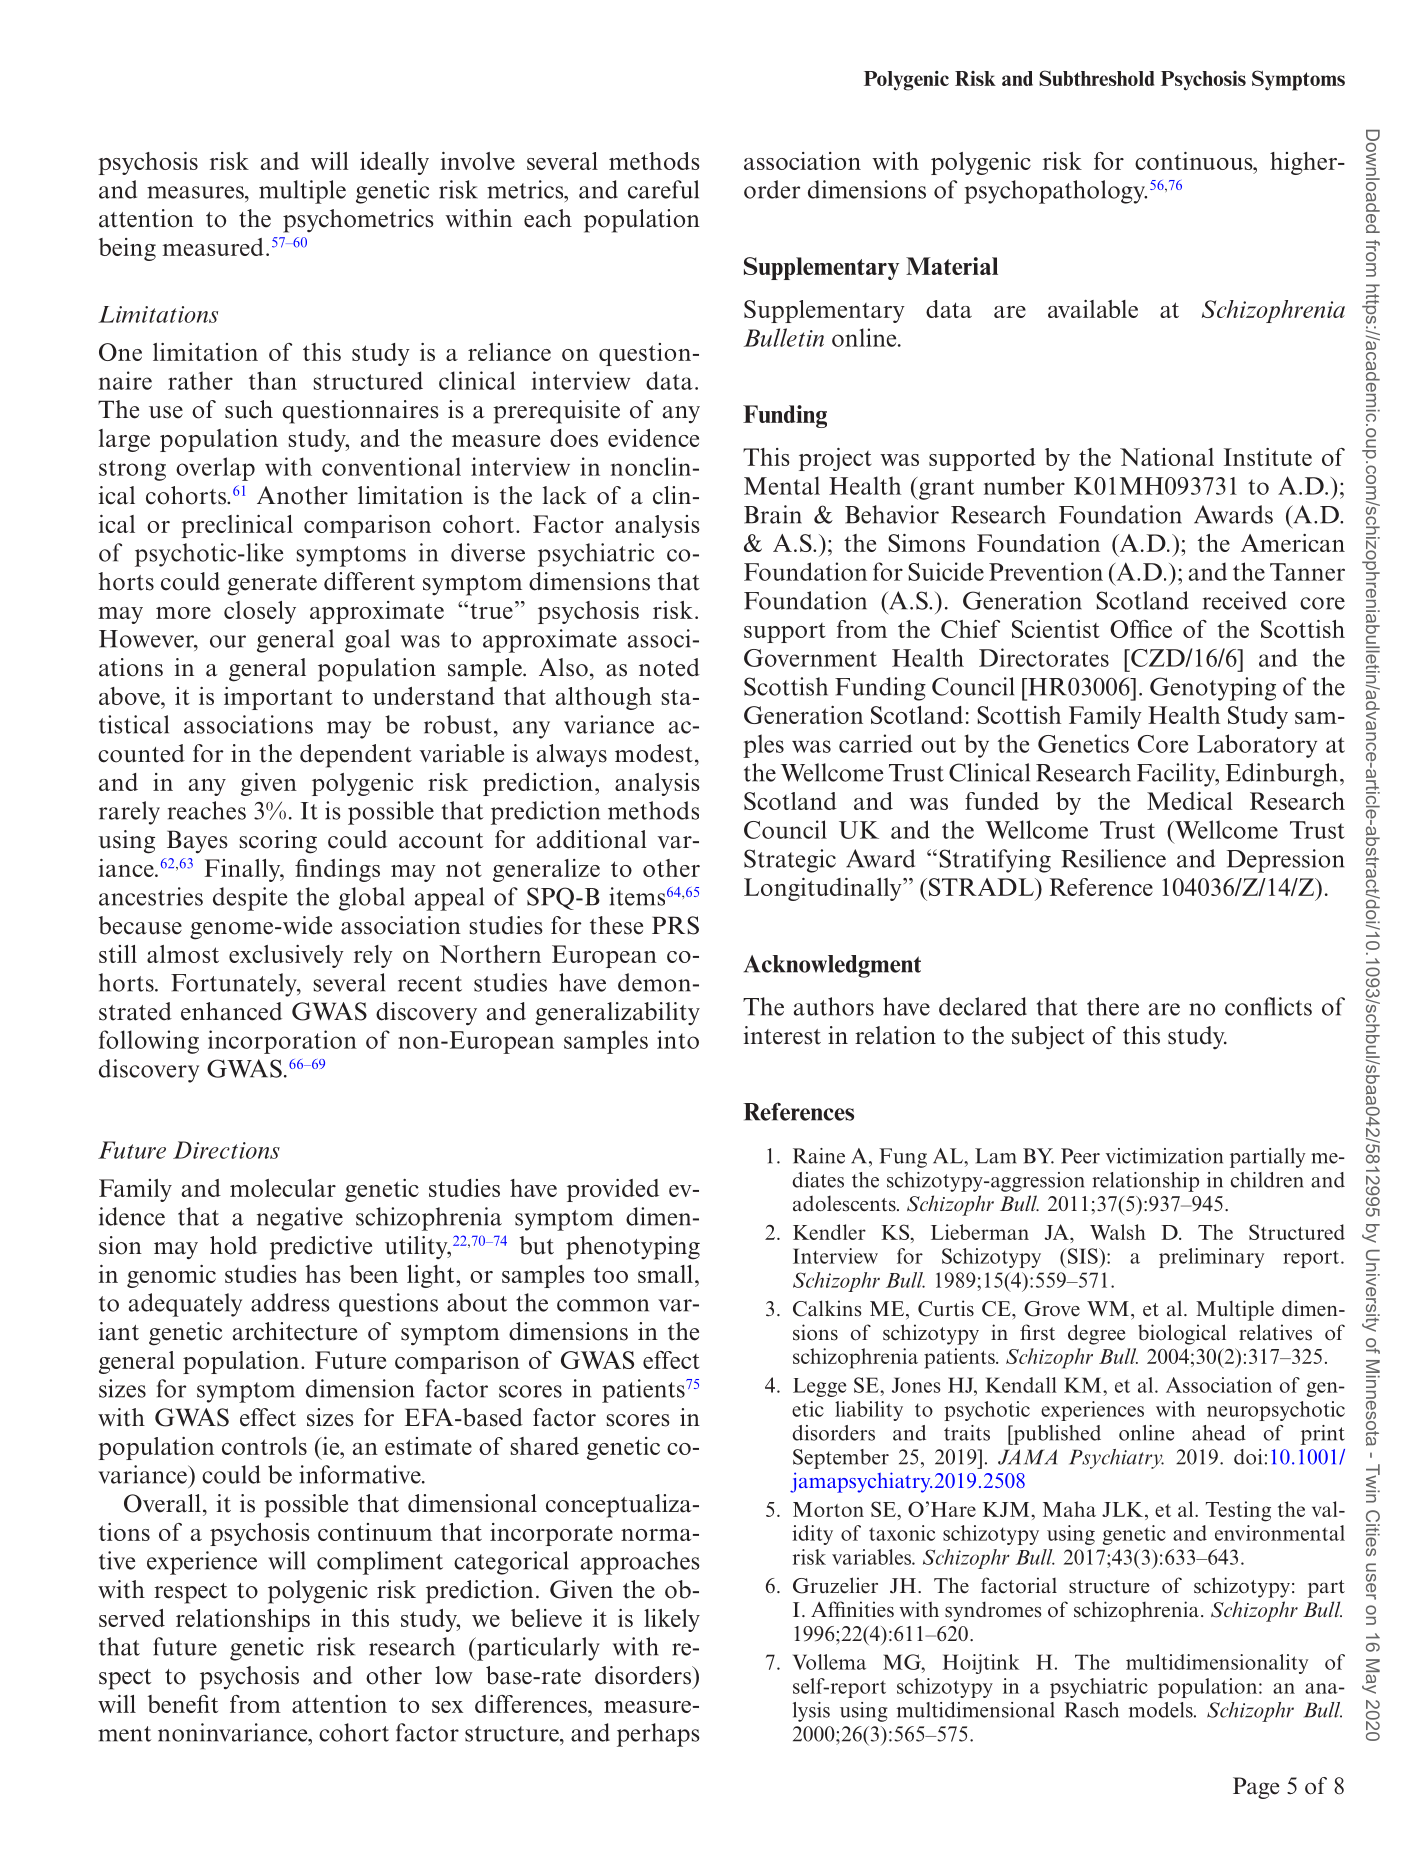  I want to click on models, so click(1162, 1710).
